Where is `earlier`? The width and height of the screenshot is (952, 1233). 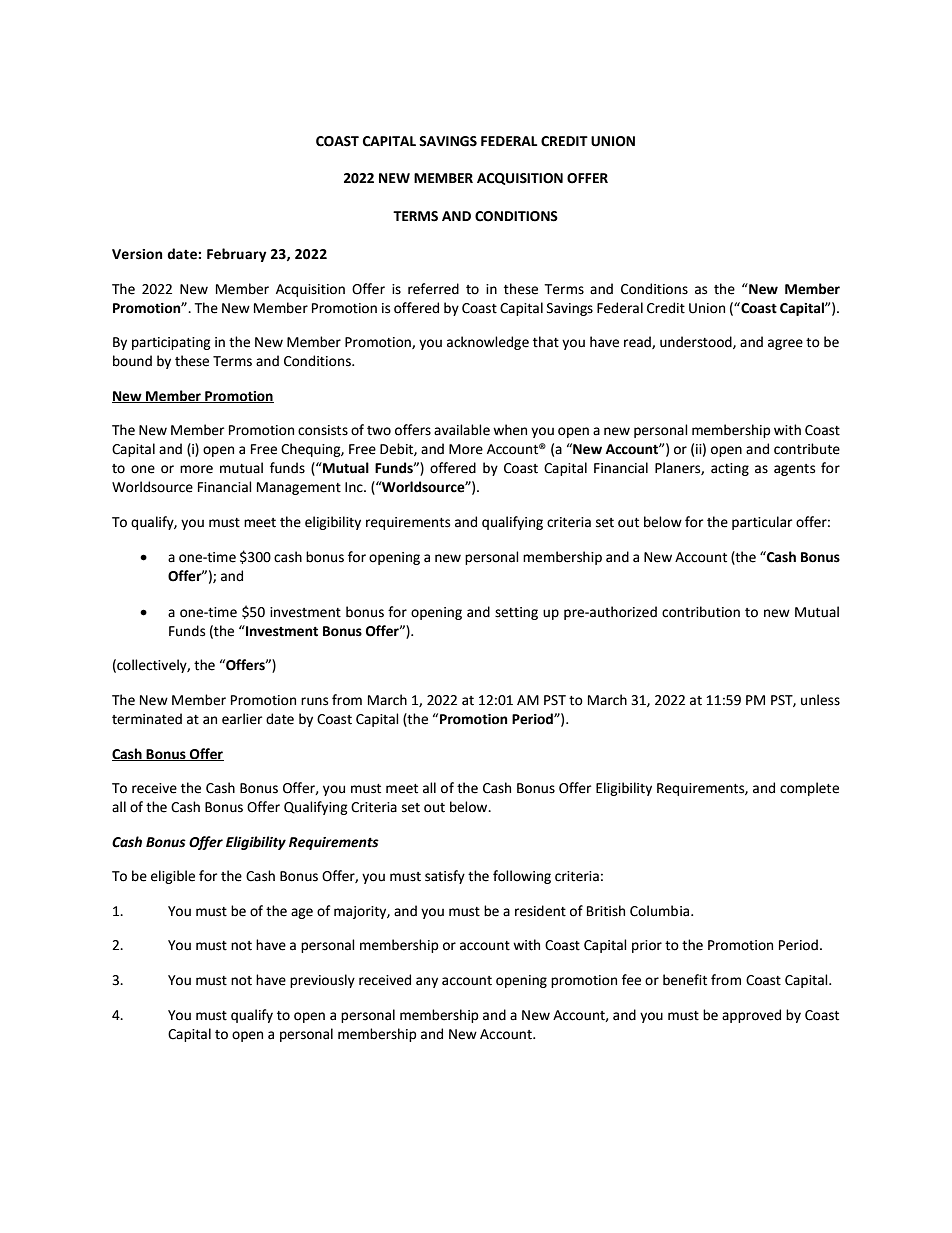
earlier is located at coordinates (242, 719).
